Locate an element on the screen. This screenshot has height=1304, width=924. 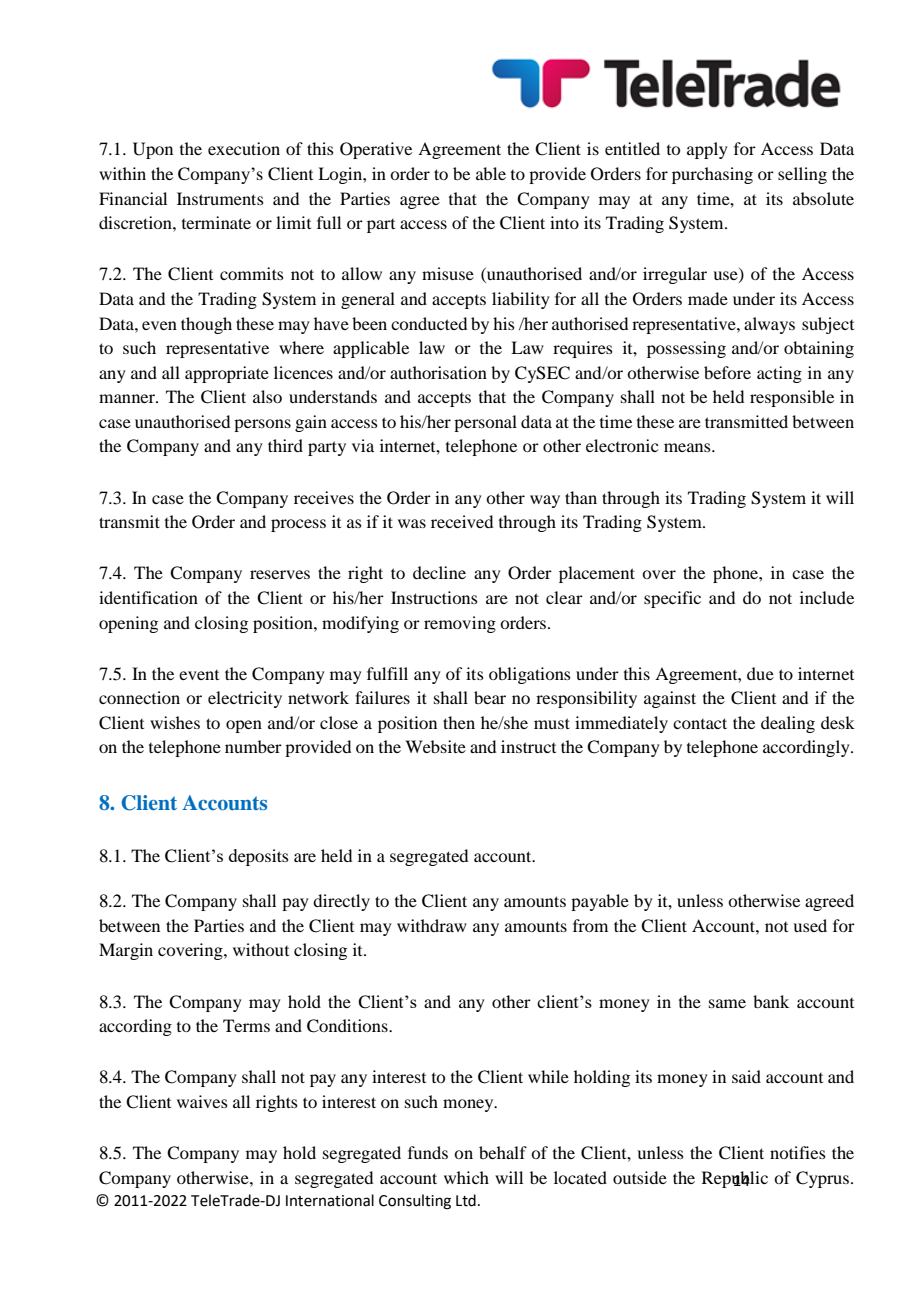
without is located at coordinates (261, 949).
